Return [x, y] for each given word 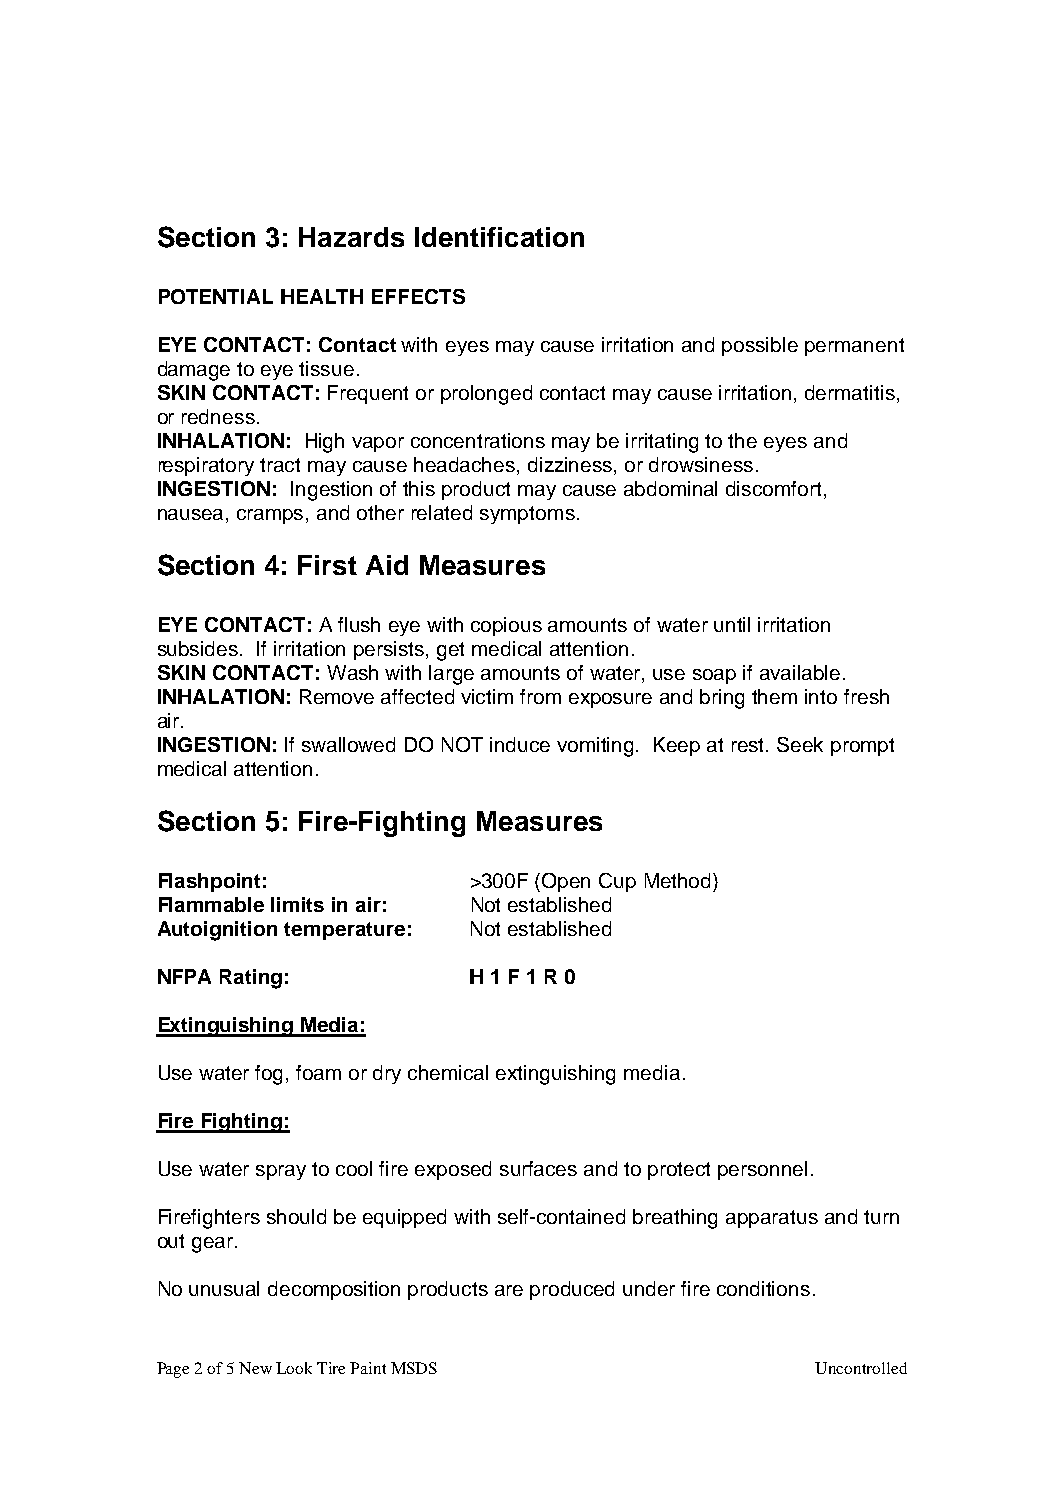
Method [679, 880]
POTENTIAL [216, 296]
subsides [199, 648]
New [255, 1368]
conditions [763, 1288]
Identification [499, 237]
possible [760, 346]
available [800, 672]
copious [506, 626]
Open [566, 882]
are [509, 1290]
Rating [251, 979]
